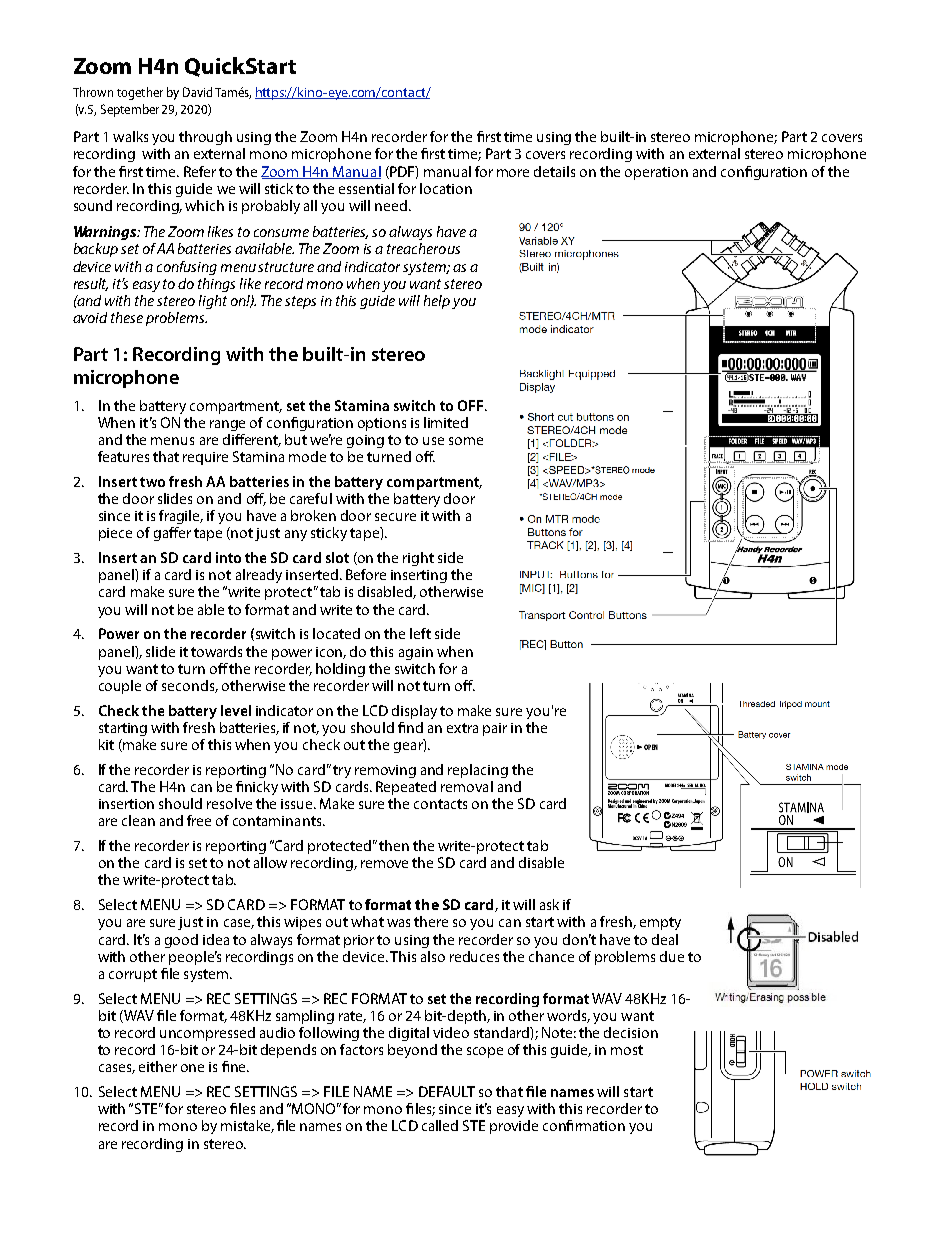  What do you see at coordinates (216, 651) in the page?
I see `towards` at bounding box center [216, 651].
